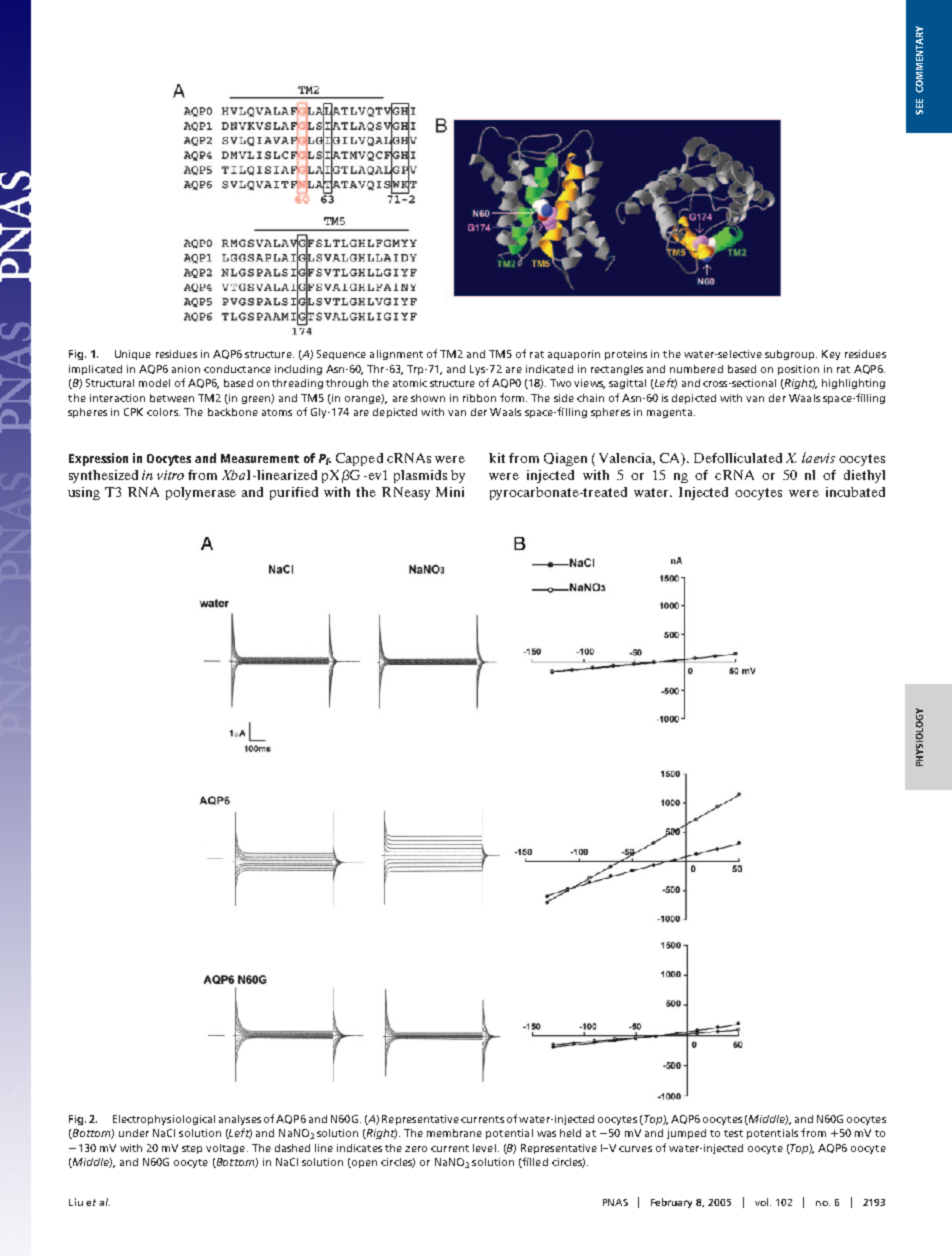 The image size is (952, 1256). Describe the element at coordinates (154, 383) in the screenshot. I see `model` at that location.
